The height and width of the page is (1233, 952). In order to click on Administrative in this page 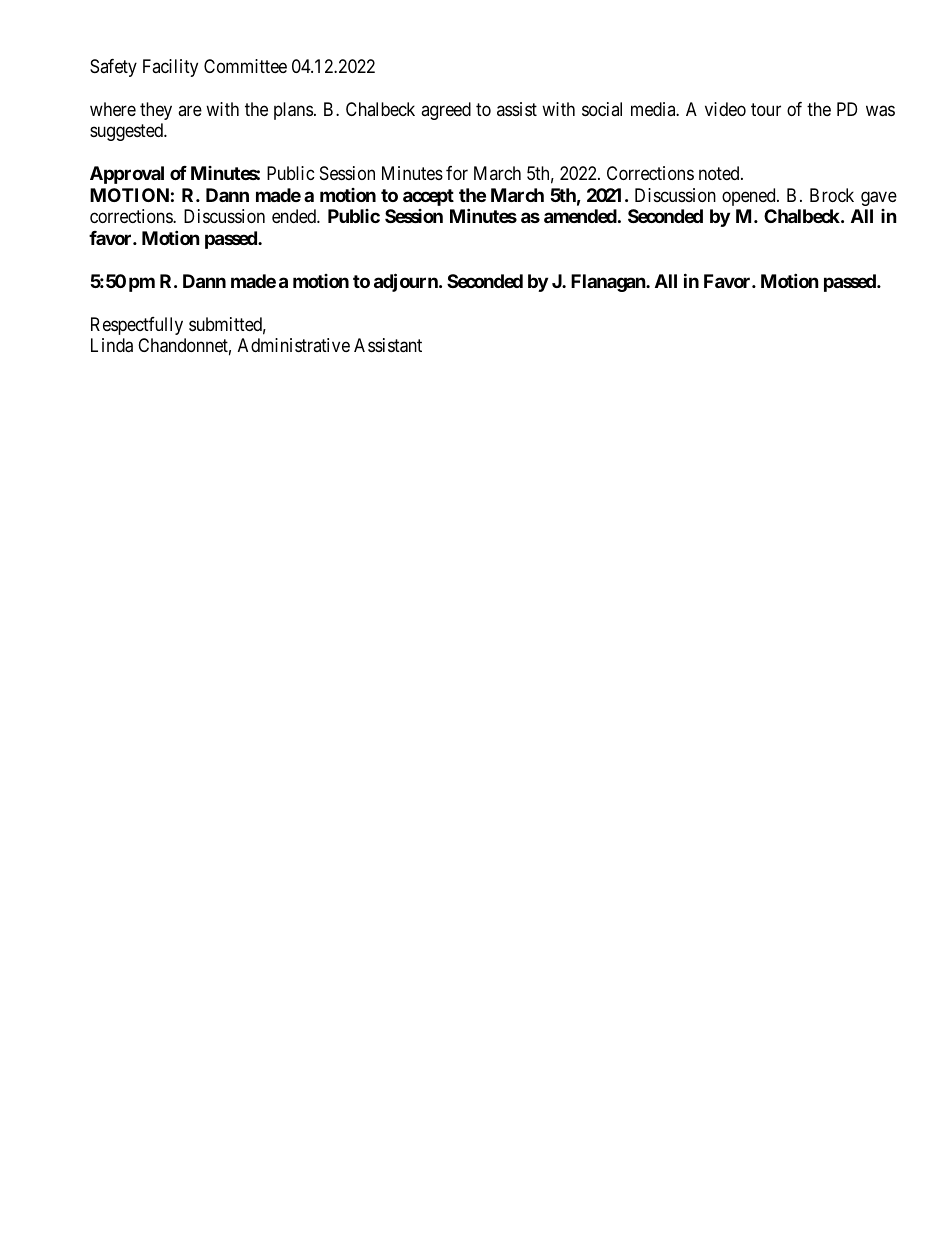, I will do `click(294, 345)`.
